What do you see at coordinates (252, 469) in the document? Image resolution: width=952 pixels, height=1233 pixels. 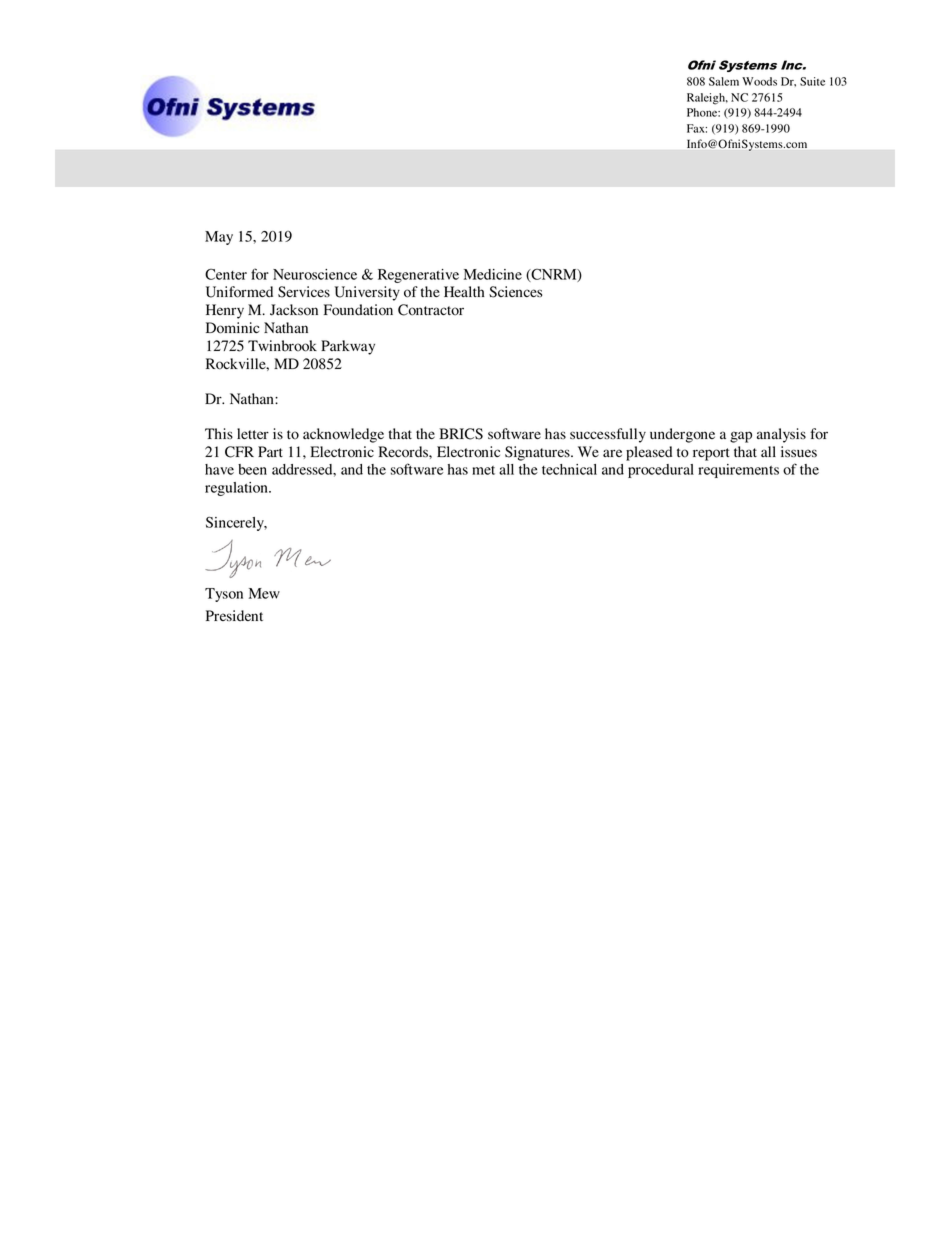 I see `been` at bounding box center [252, 469].
